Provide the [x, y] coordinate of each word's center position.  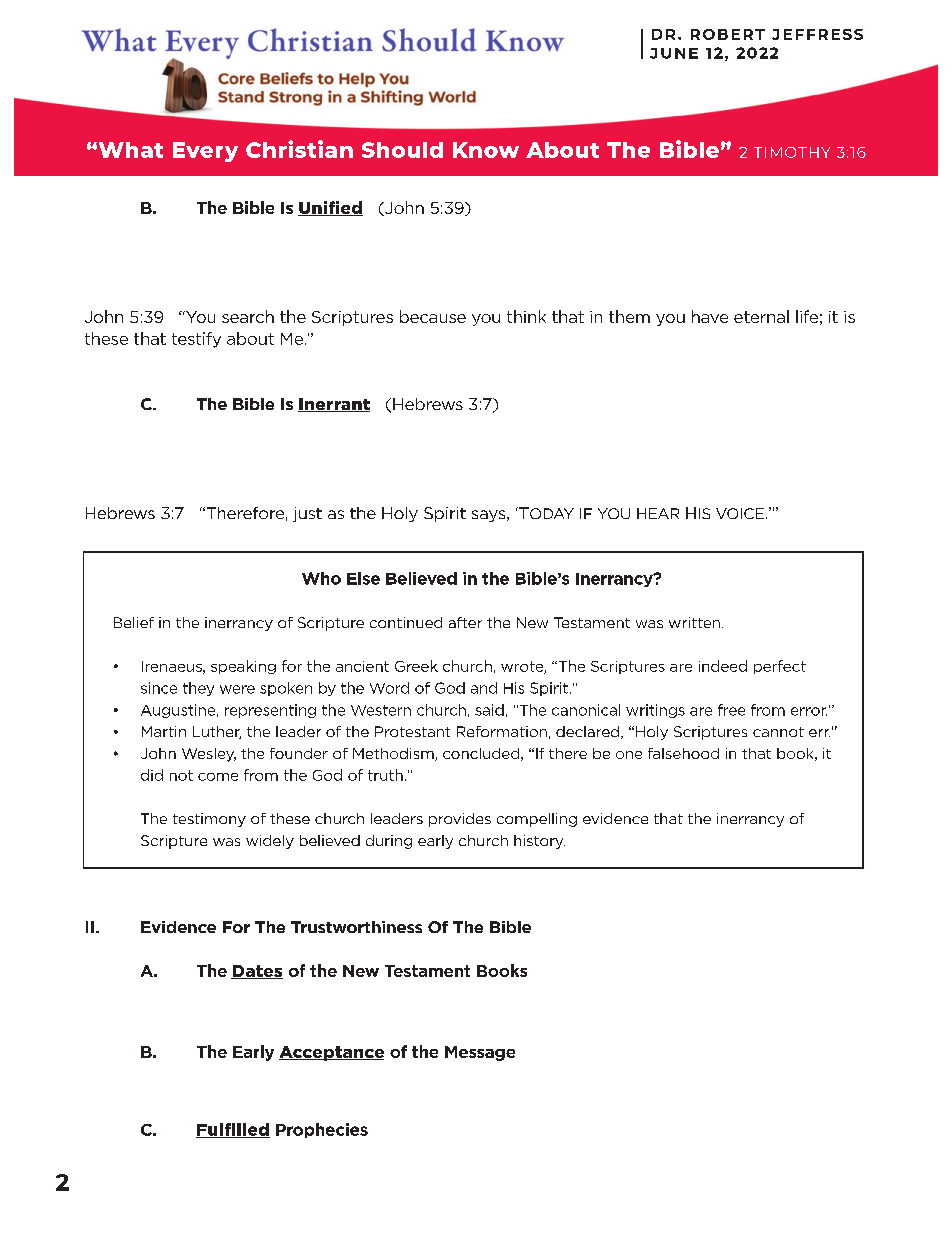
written [694, 622]
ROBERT [728, 34]
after [465, 622]
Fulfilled [233, 1130]
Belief [134, 622]
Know [486, 150]
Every [205, 152]
